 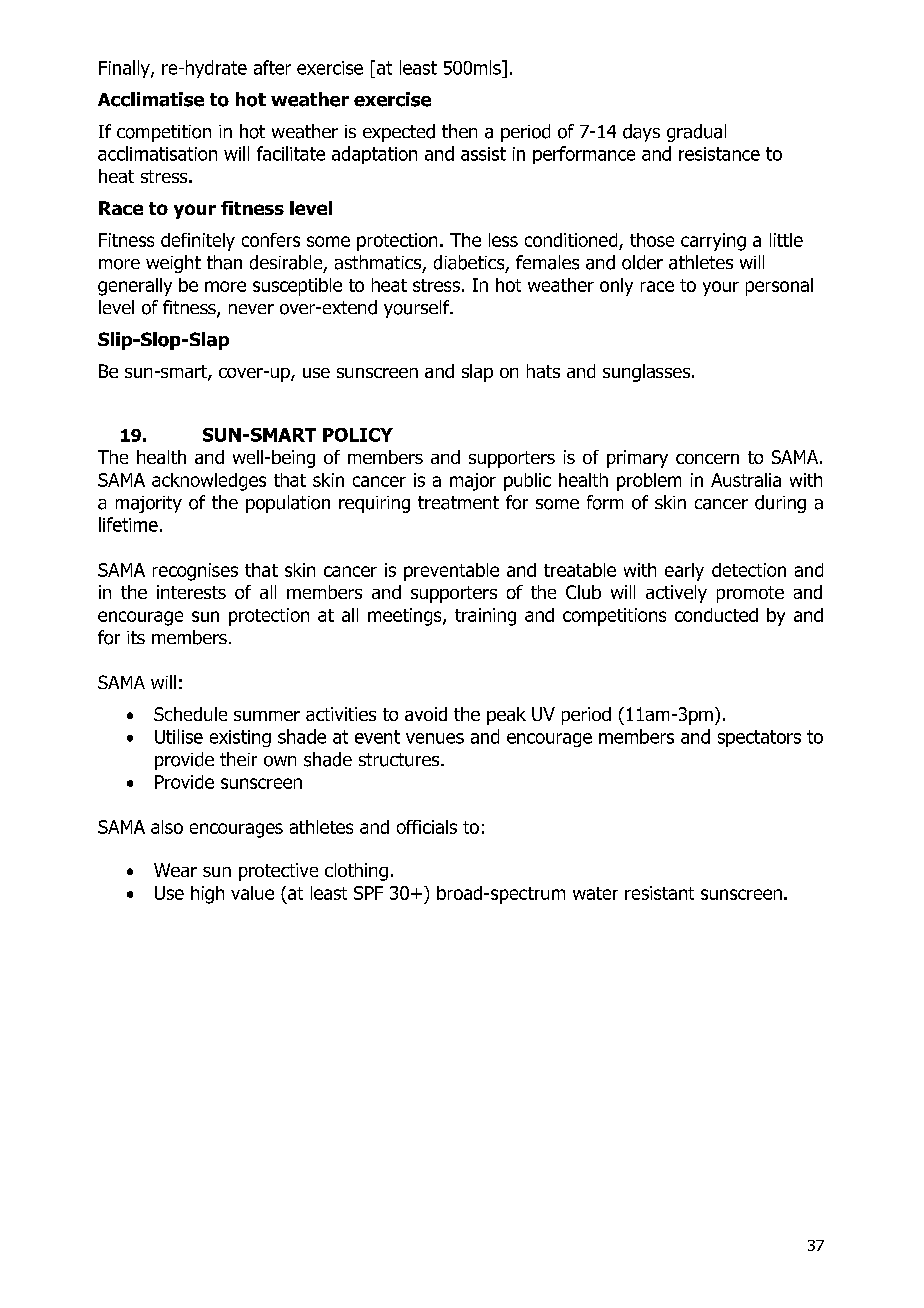 What do you see at coordinates (713, 242) in the screenshot?
I see `carrying` at bounding box center [713, 242].
